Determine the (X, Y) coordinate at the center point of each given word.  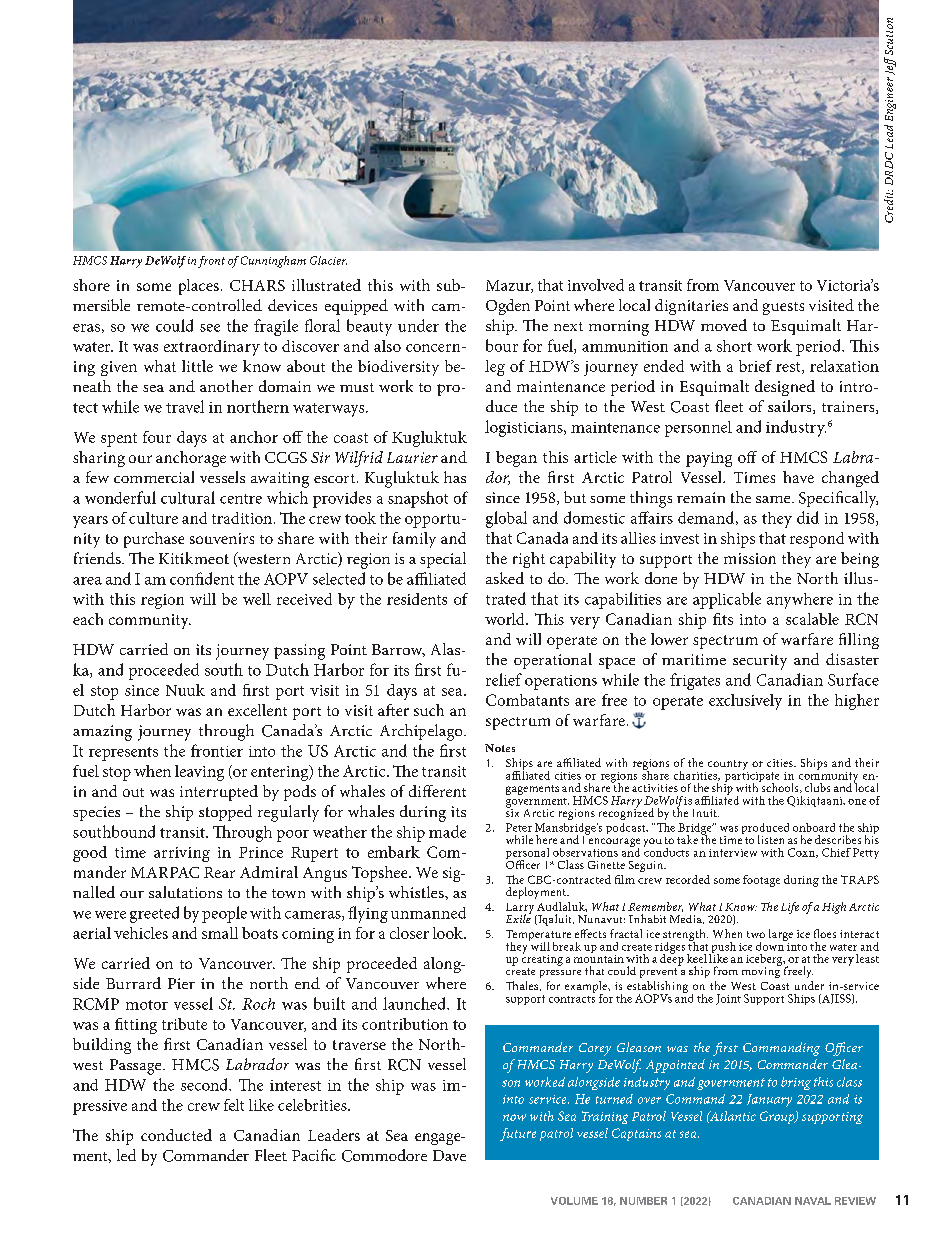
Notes (500, 748)
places (199, 287)
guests (783, 308)
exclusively (745, 702)
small (220, 933)
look (449, 933)
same (774, 499)
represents (123, 754)
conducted (176, 1135)
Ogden (508, 307)
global (506, 519)
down (771, 945)
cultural (188, 497)
